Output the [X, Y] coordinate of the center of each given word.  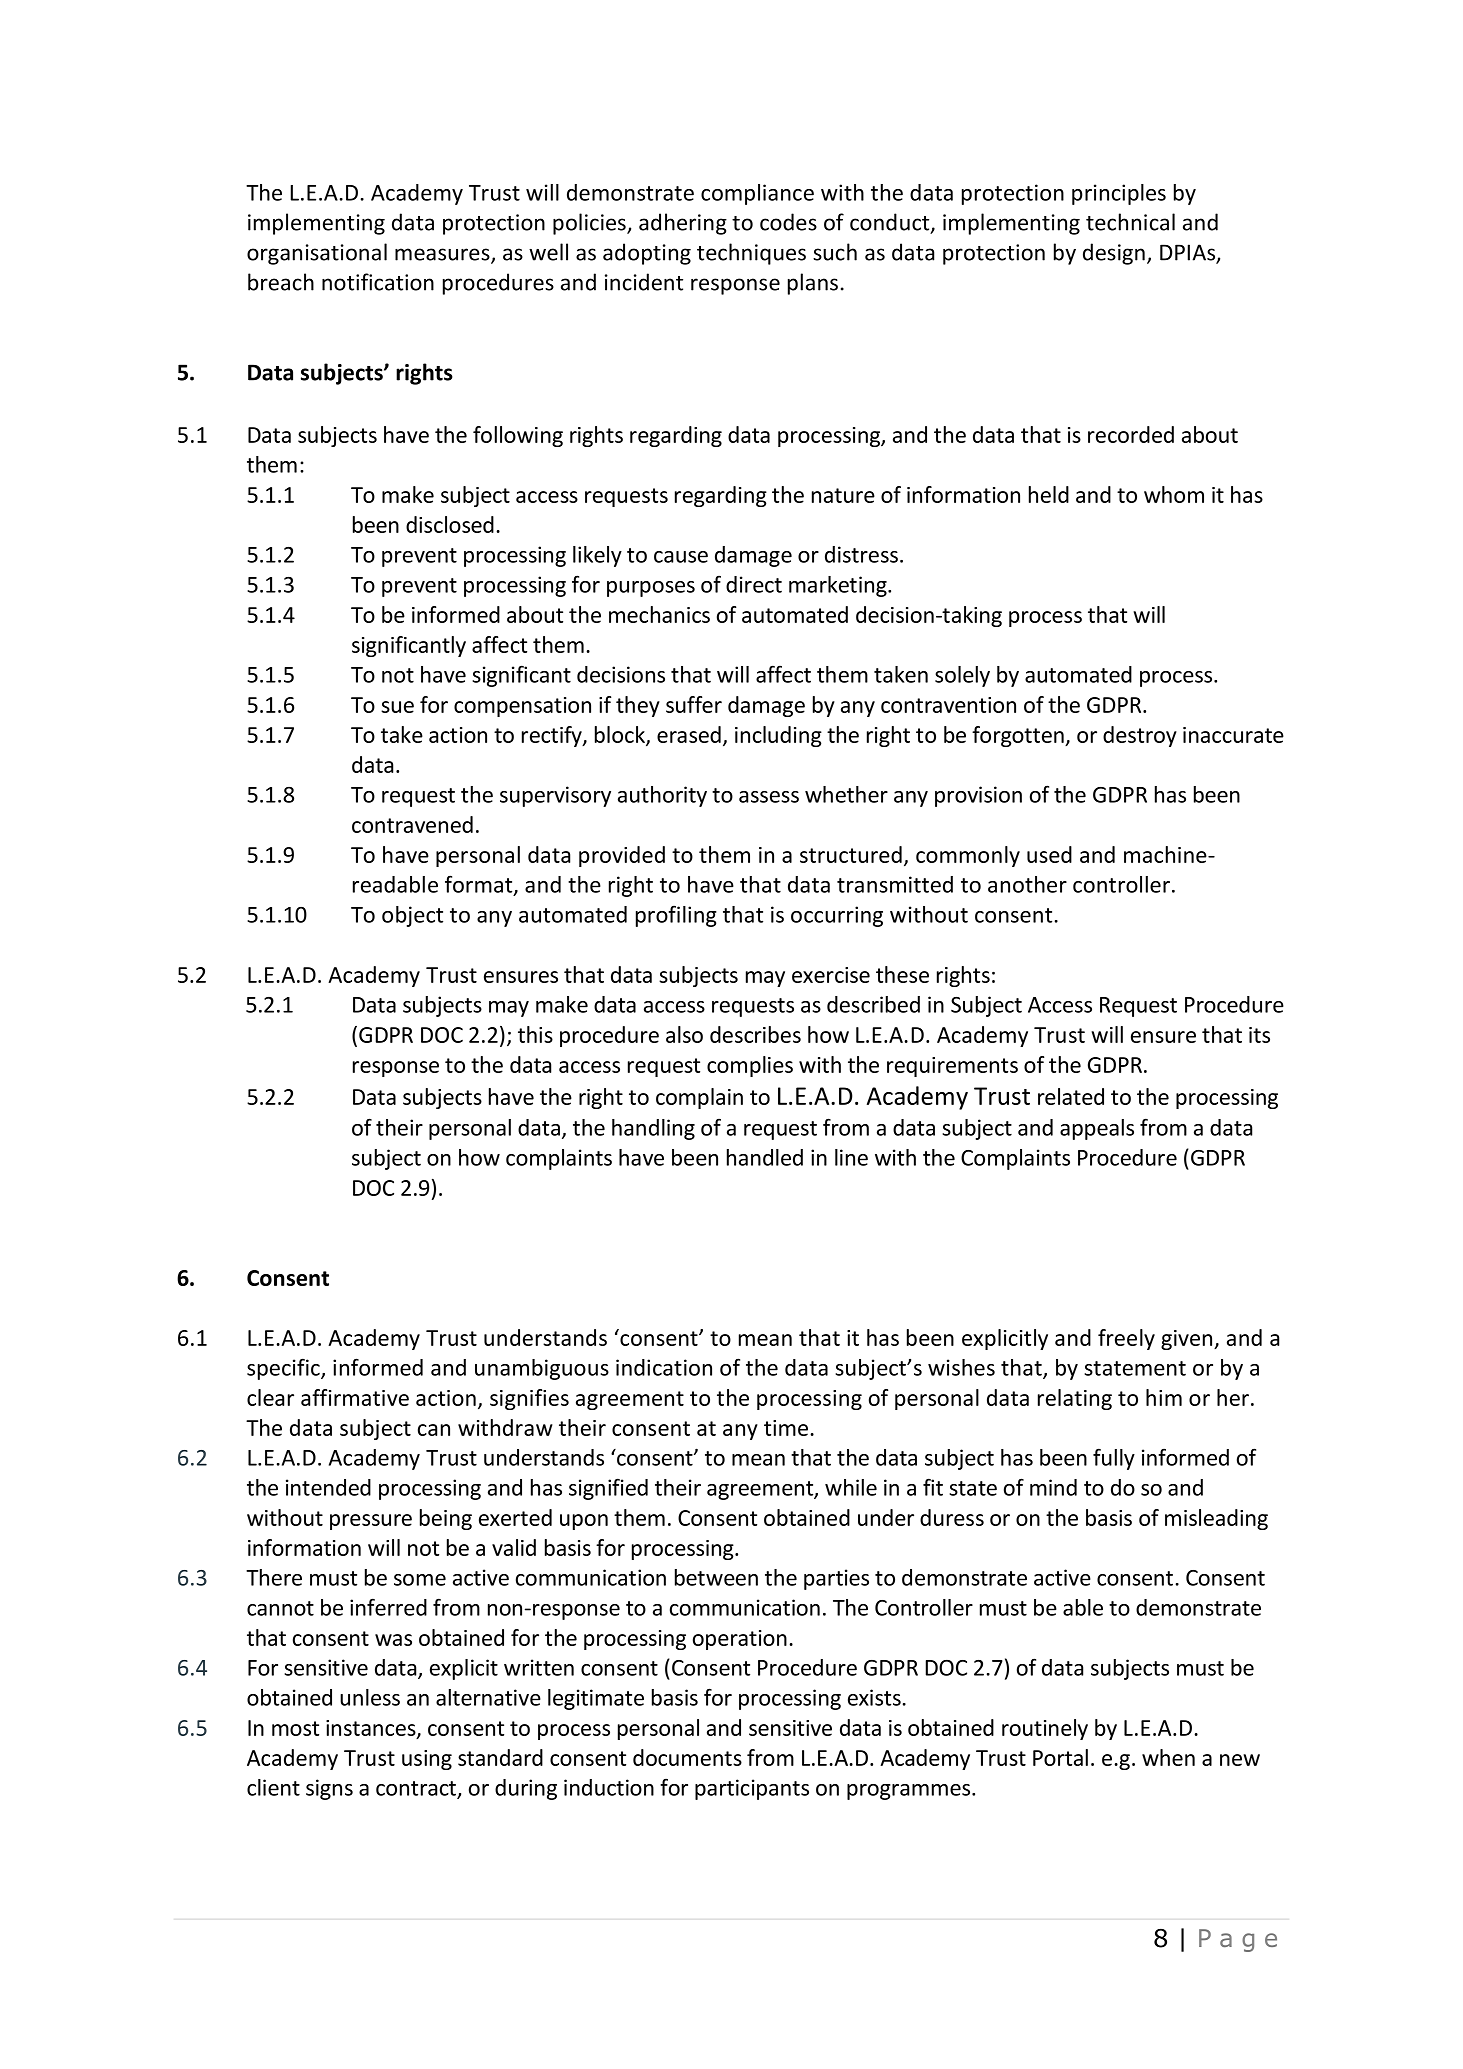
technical [1130, 222]
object [412, 916]
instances [372, 1729]
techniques [751, 254]
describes [755, 1034]
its [1259, 1035]
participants [752, 1789]
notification [378, 282]
